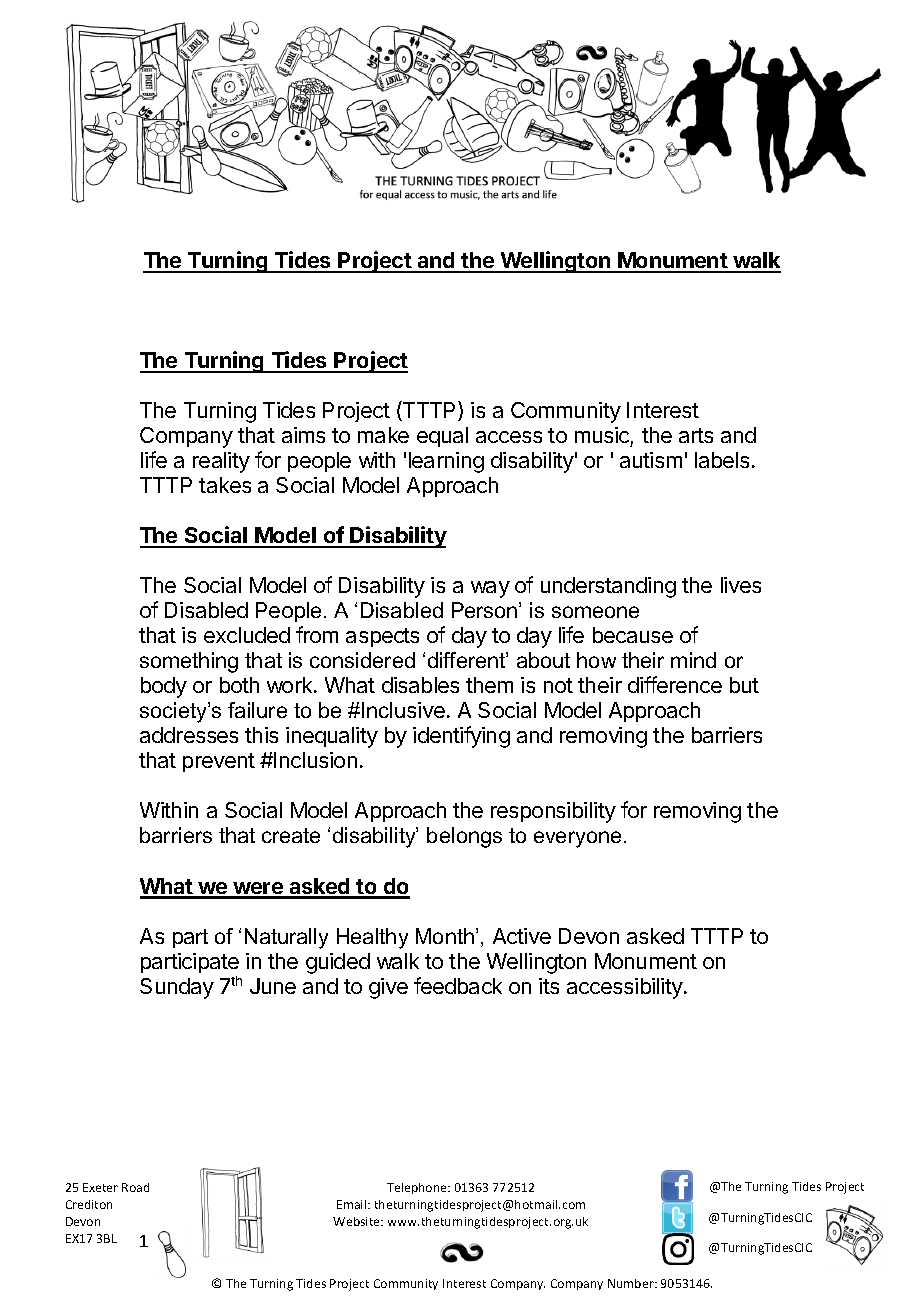 The image size is (924, 1308). I want to click on Road, so click(135, 1187).
